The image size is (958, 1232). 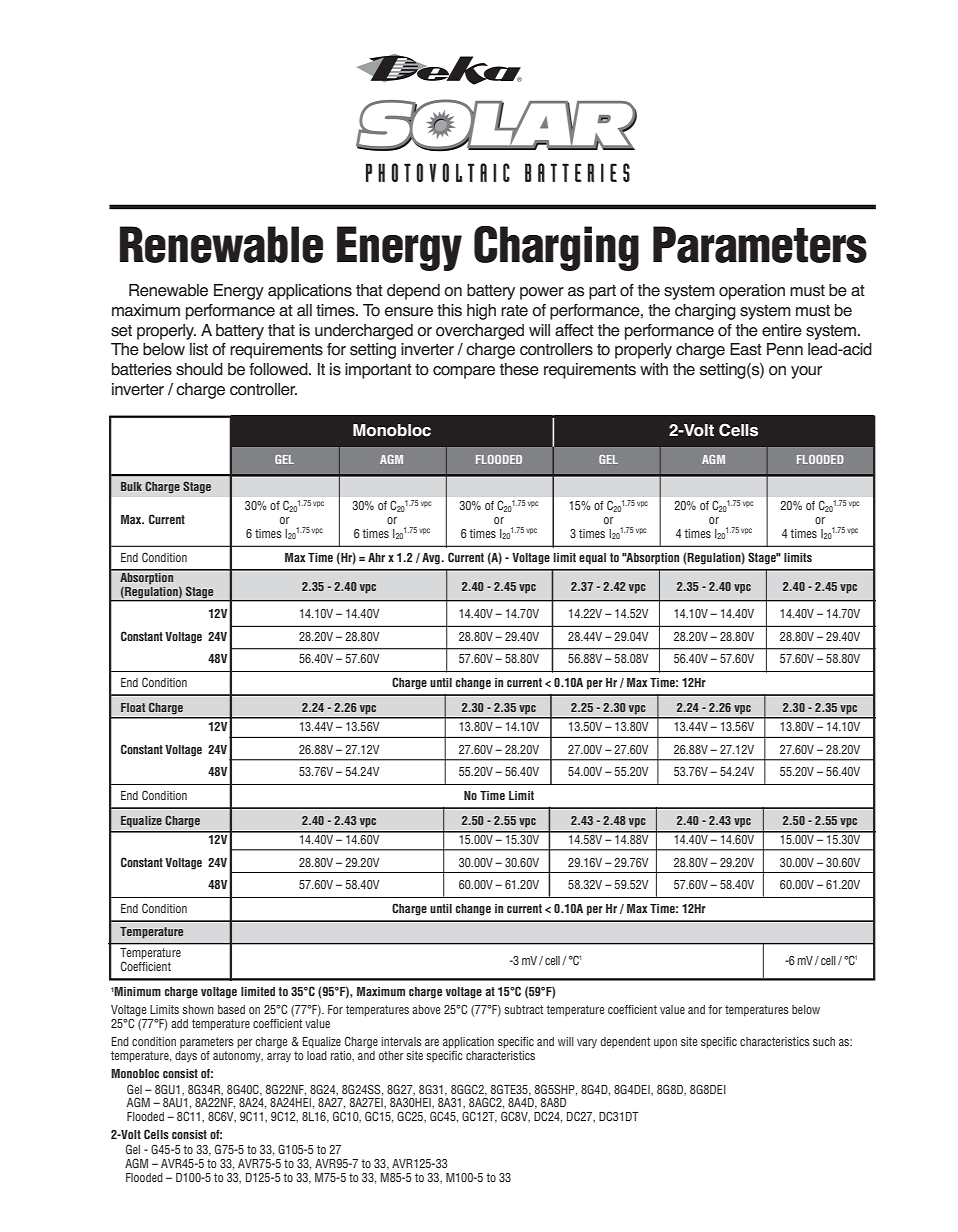 I want to click on your, so click(x=806, y=372).
